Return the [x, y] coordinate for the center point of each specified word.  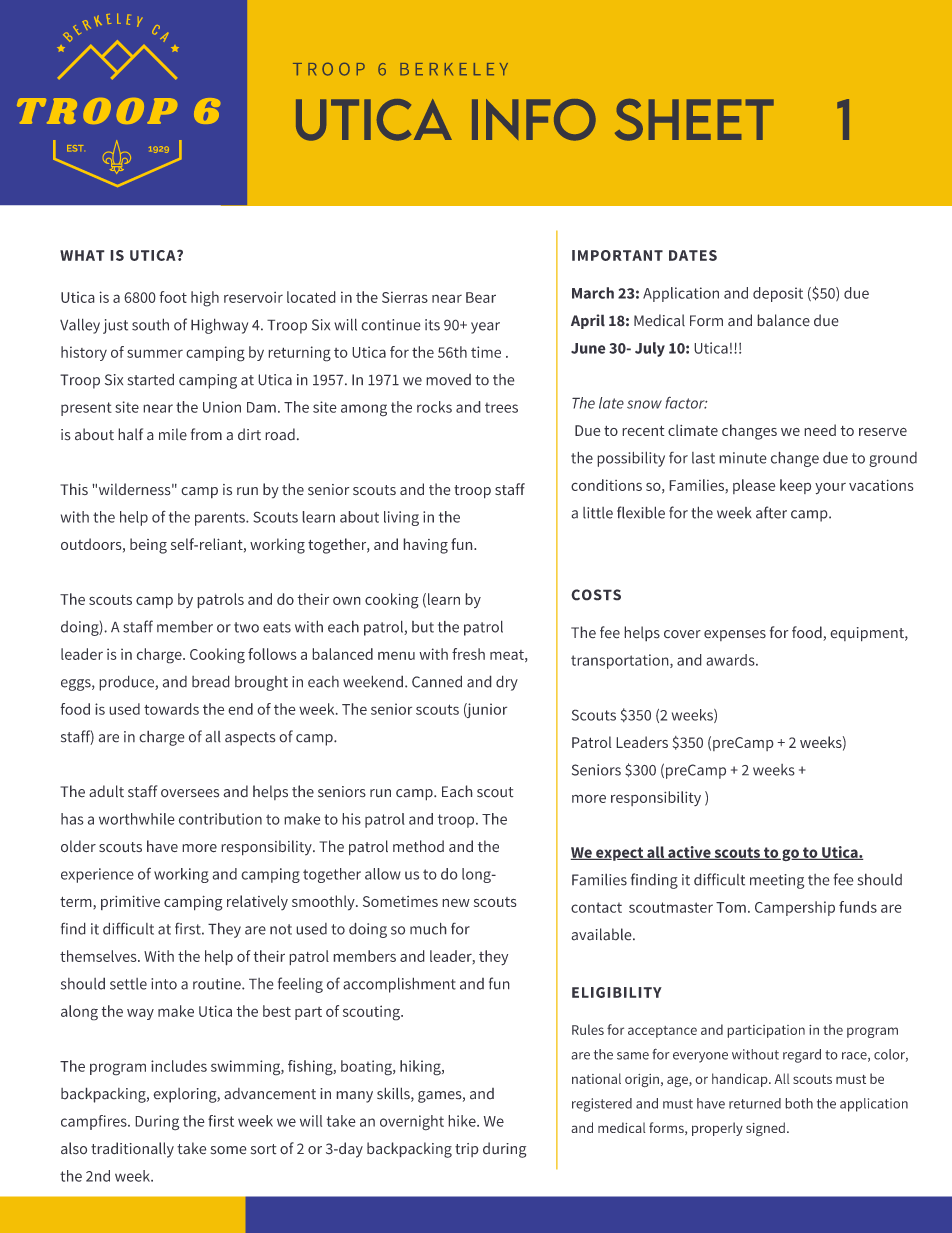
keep [795, 486]
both [799, 1103]
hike [463, 1121]
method [418, 846]
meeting [777, 881]
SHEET [694, 120]
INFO [534, 120]
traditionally [132, 1150]
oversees [190, 793]
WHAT [82, 255]
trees [501, 407]
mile [173, 434]
